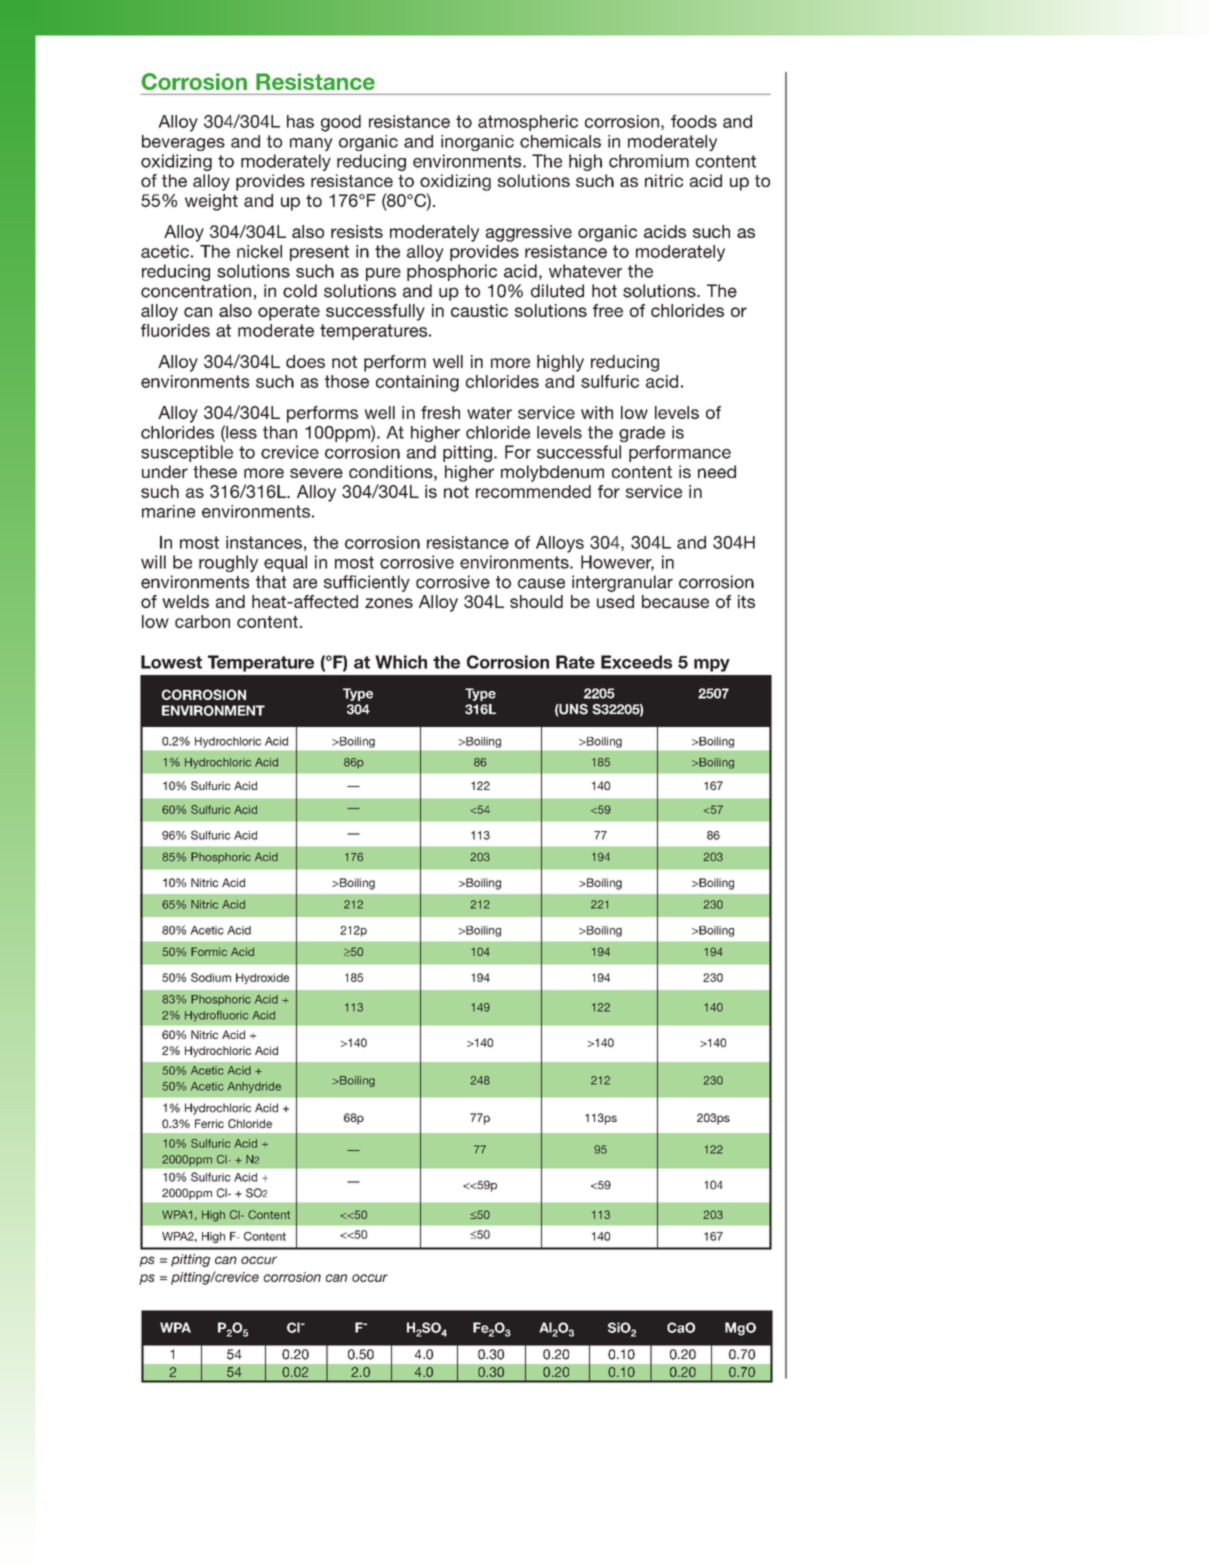 This page has height=1565, width=1209. I want to click on fresh, so click(440, 412).
